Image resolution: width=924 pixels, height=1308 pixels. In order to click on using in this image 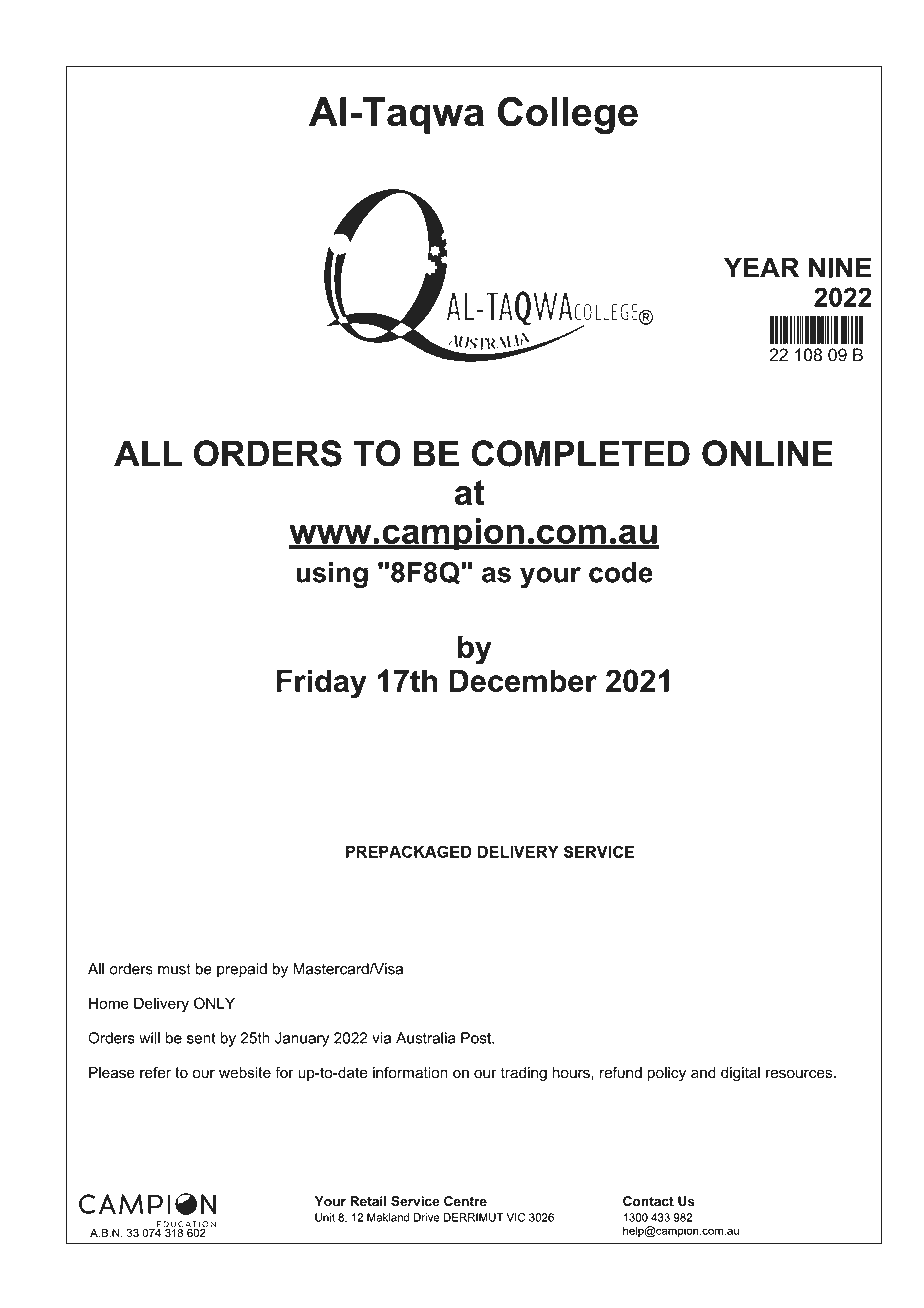, I will do `click(332, 575)`.
